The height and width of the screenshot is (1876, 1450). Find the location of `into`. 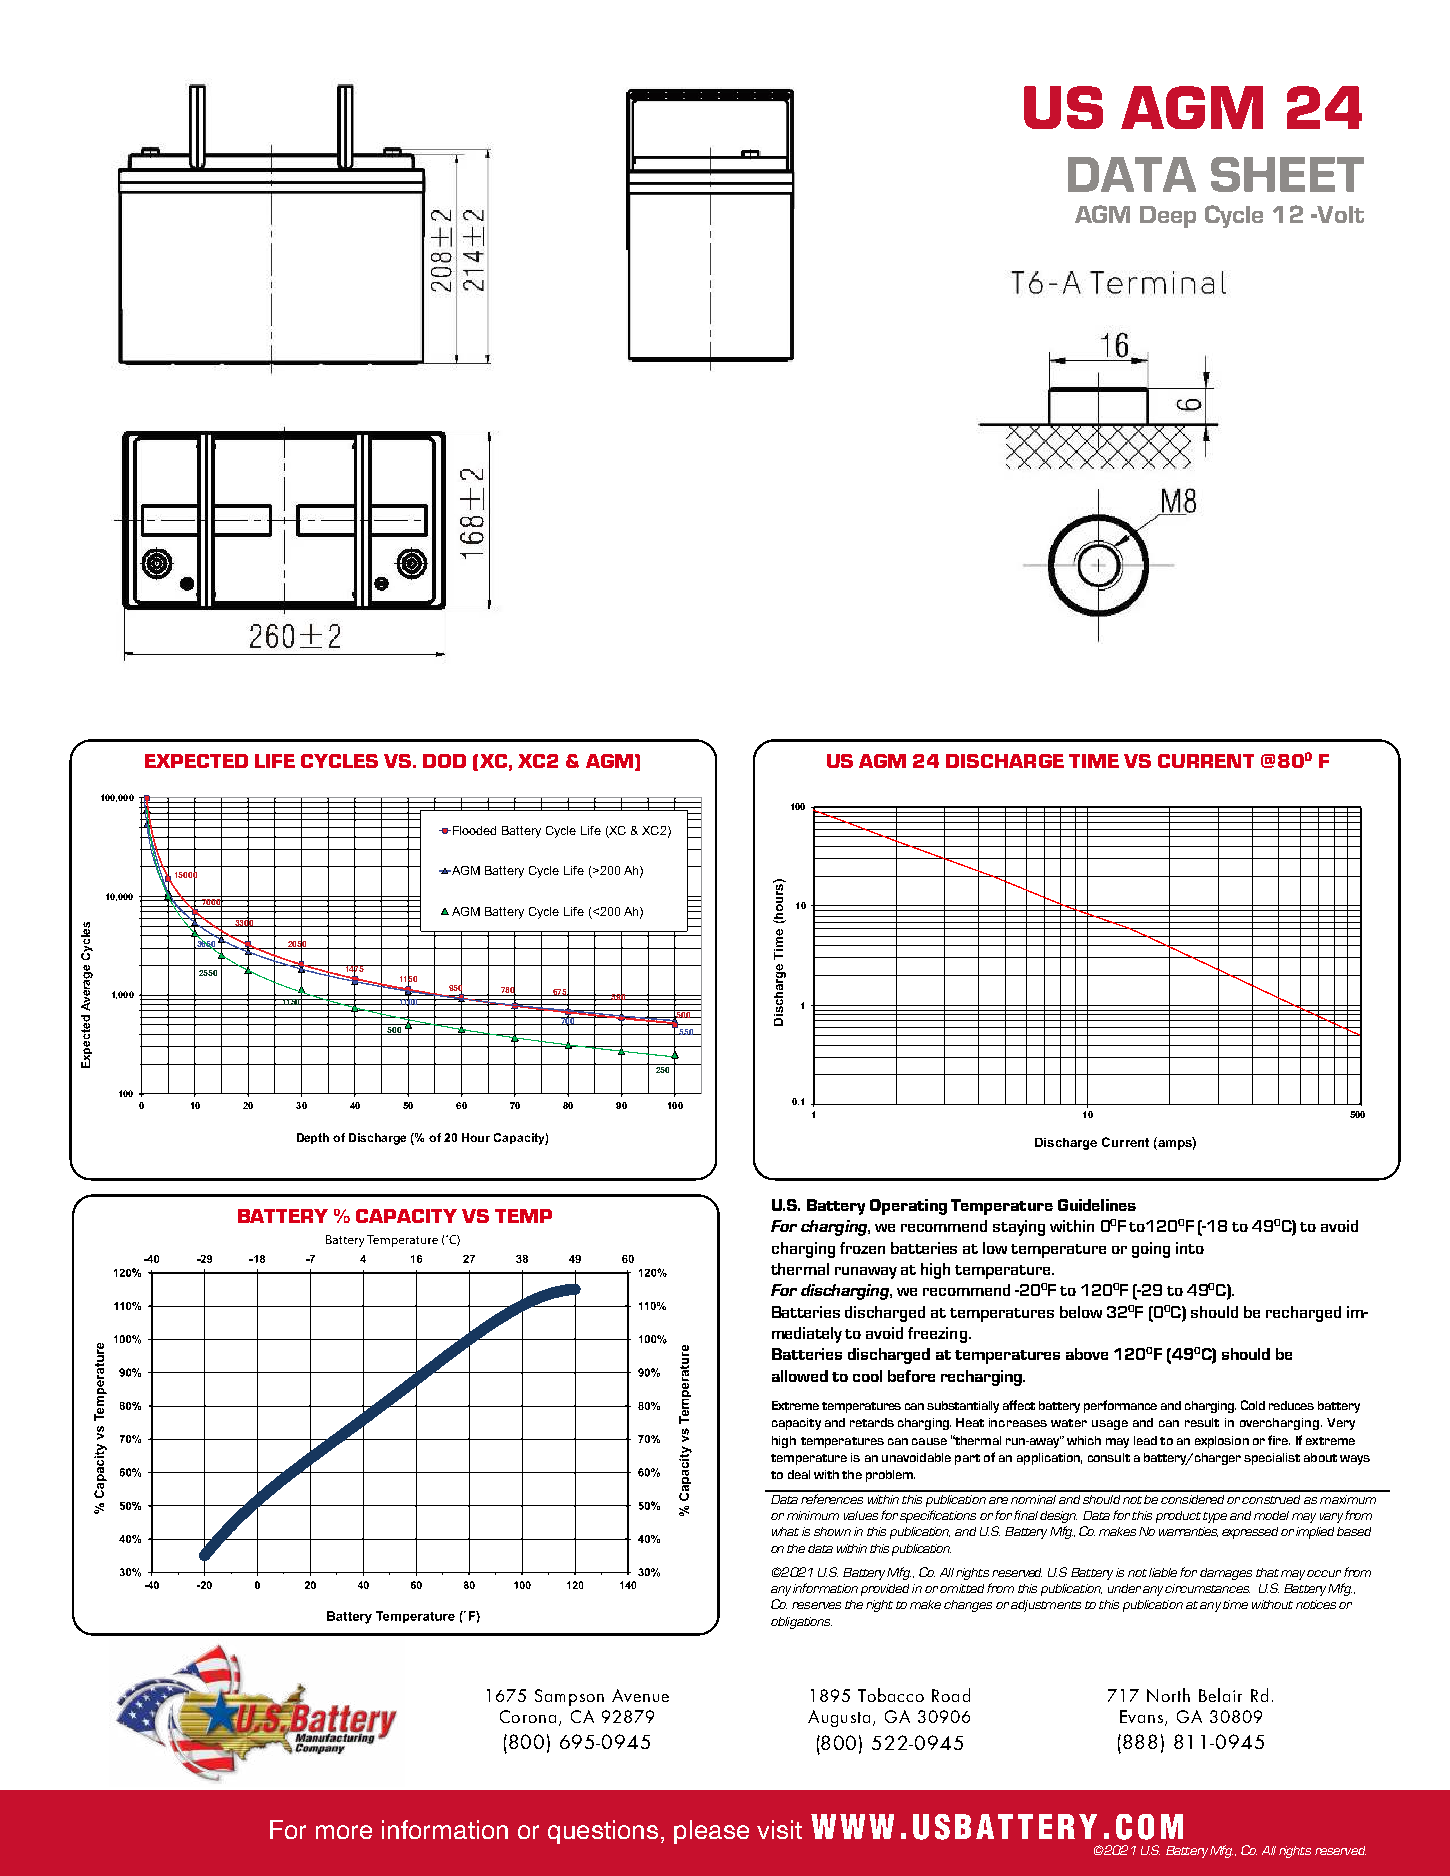

into is located at coordinates (1190, 1248).
